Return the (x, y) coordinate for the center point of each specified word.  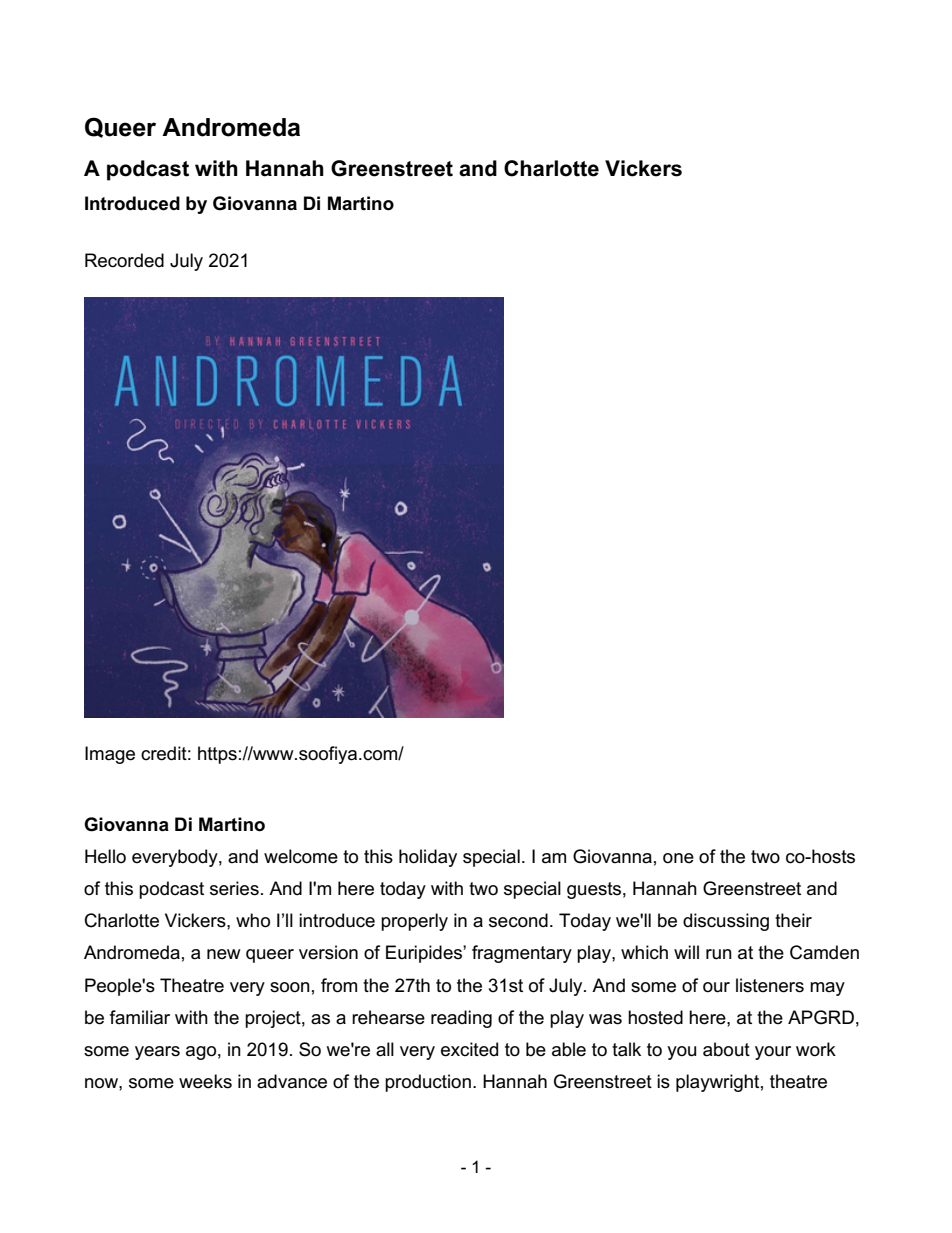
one (678, 858)
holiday (428, 858)
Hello (105, 856)
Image (110, 755)
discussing (726, 922)
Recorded (124, 260)
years (157, 1053)
